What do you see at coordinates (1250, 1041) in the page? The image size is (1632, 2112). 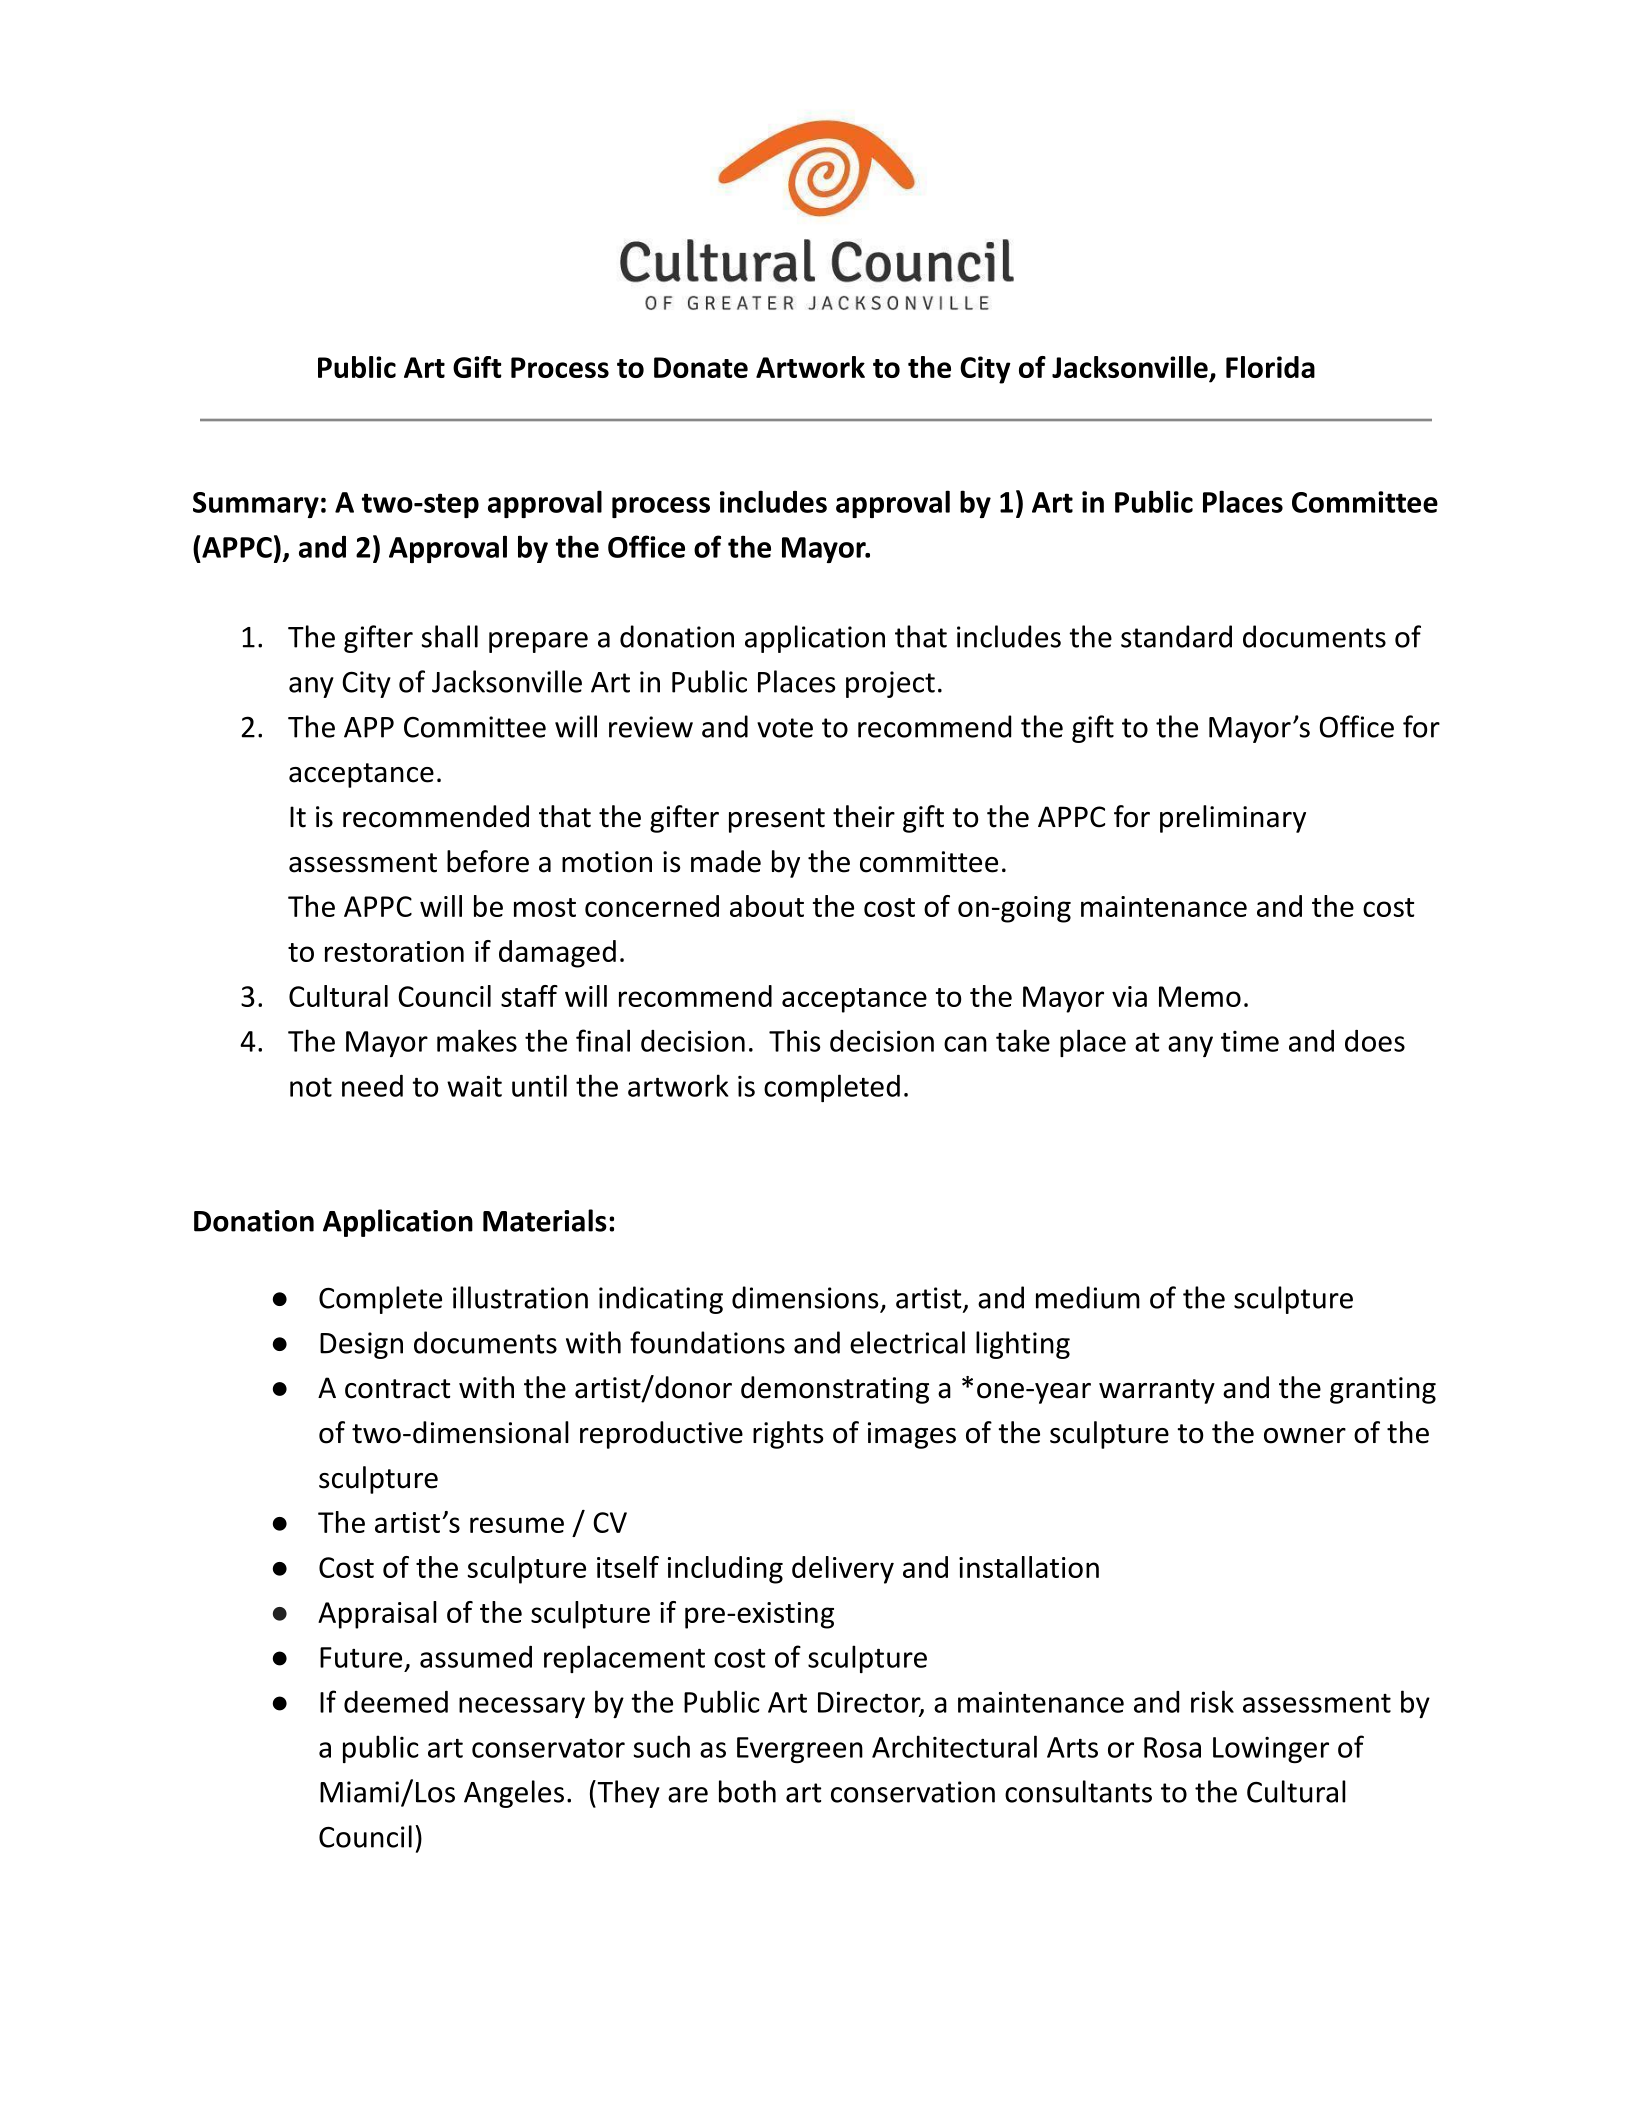 I see `time` at bounding box center [1250, 1041].
